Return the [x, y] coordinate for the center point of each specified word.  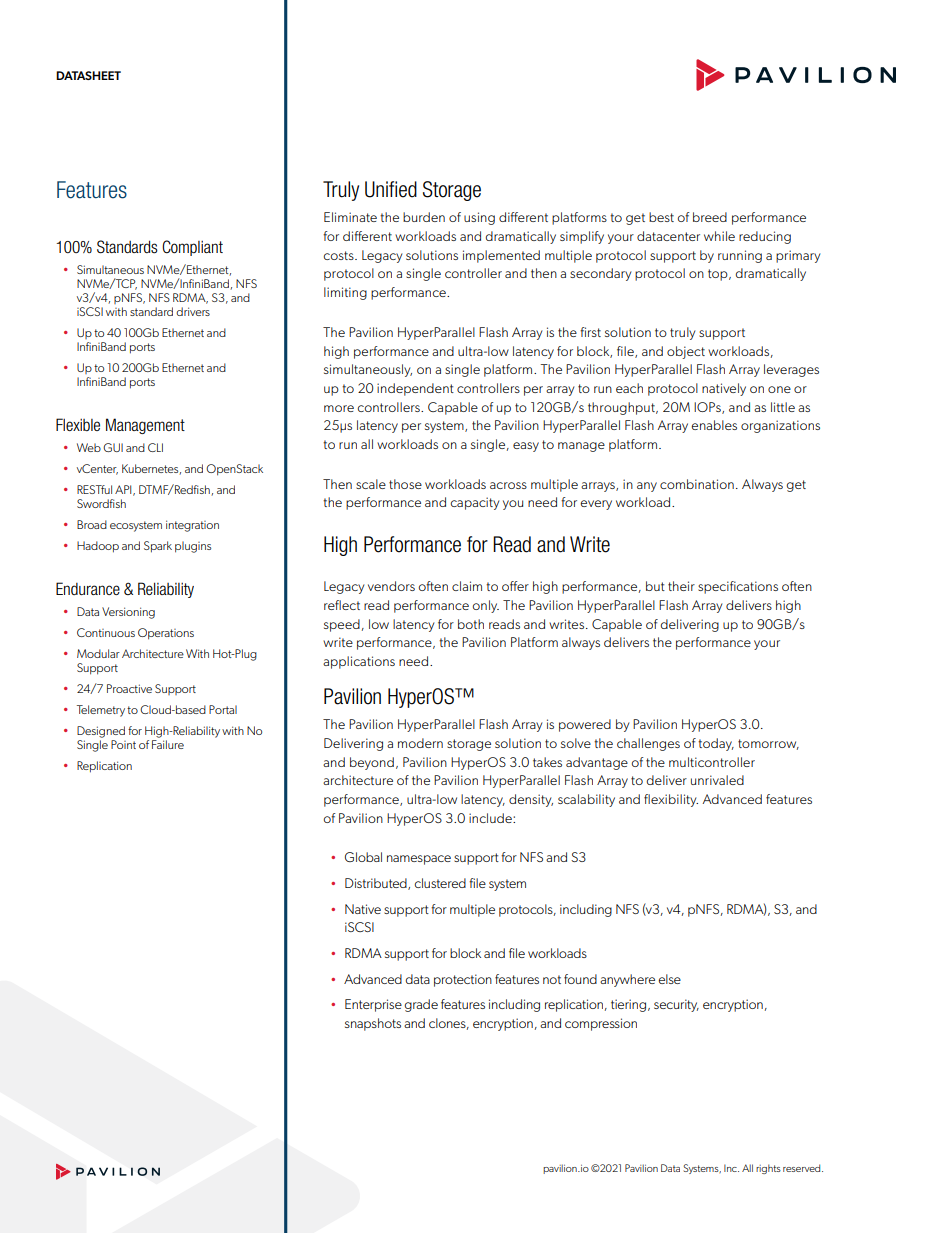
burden [424, 217]
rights [768, 1169]
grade [421, 1005]
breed [710, 217]
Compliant [192, 248]
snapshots [373, 1024]
